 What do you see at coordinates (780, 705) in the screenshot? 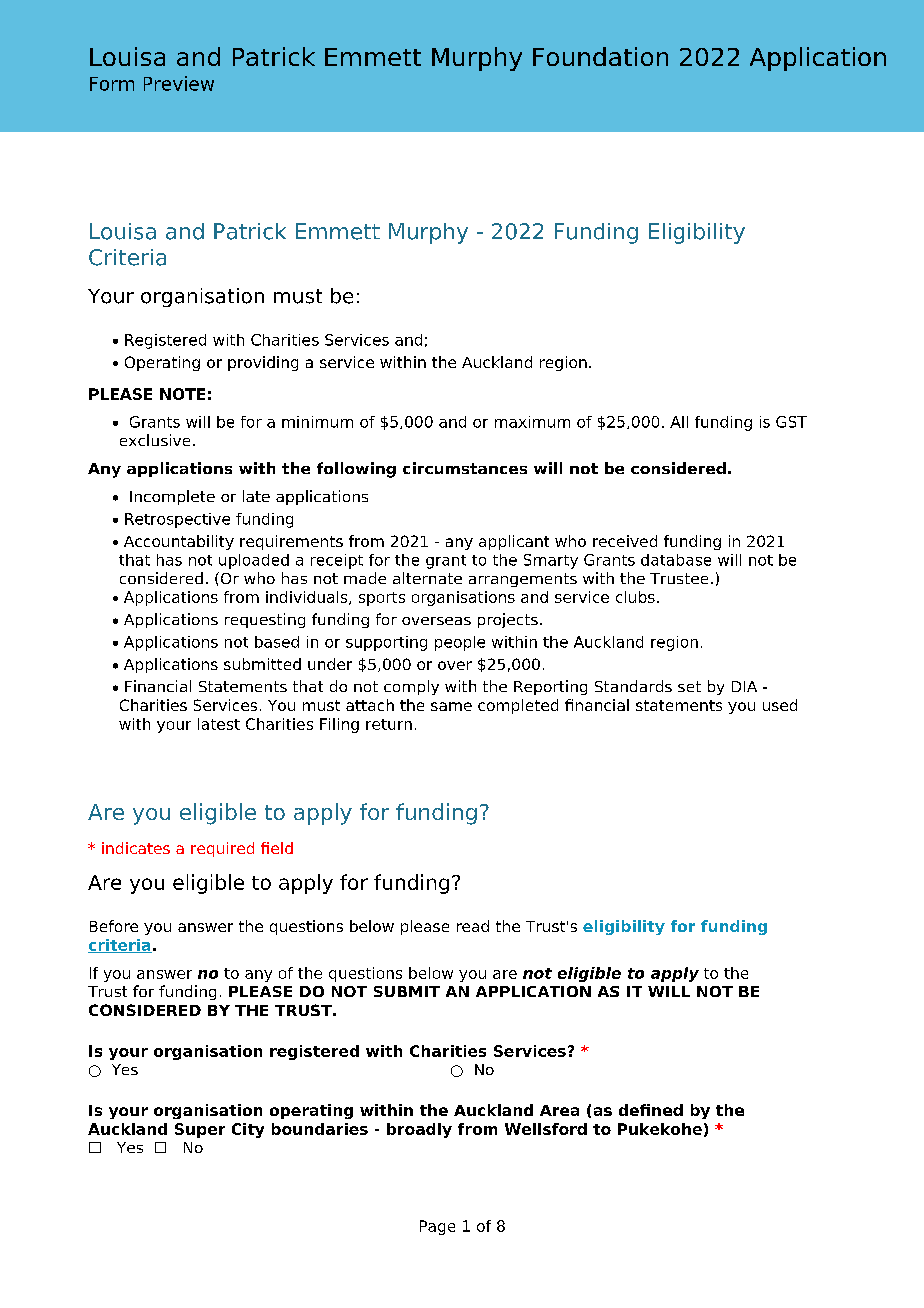
I see `used` at bounding box center [780, 705].
